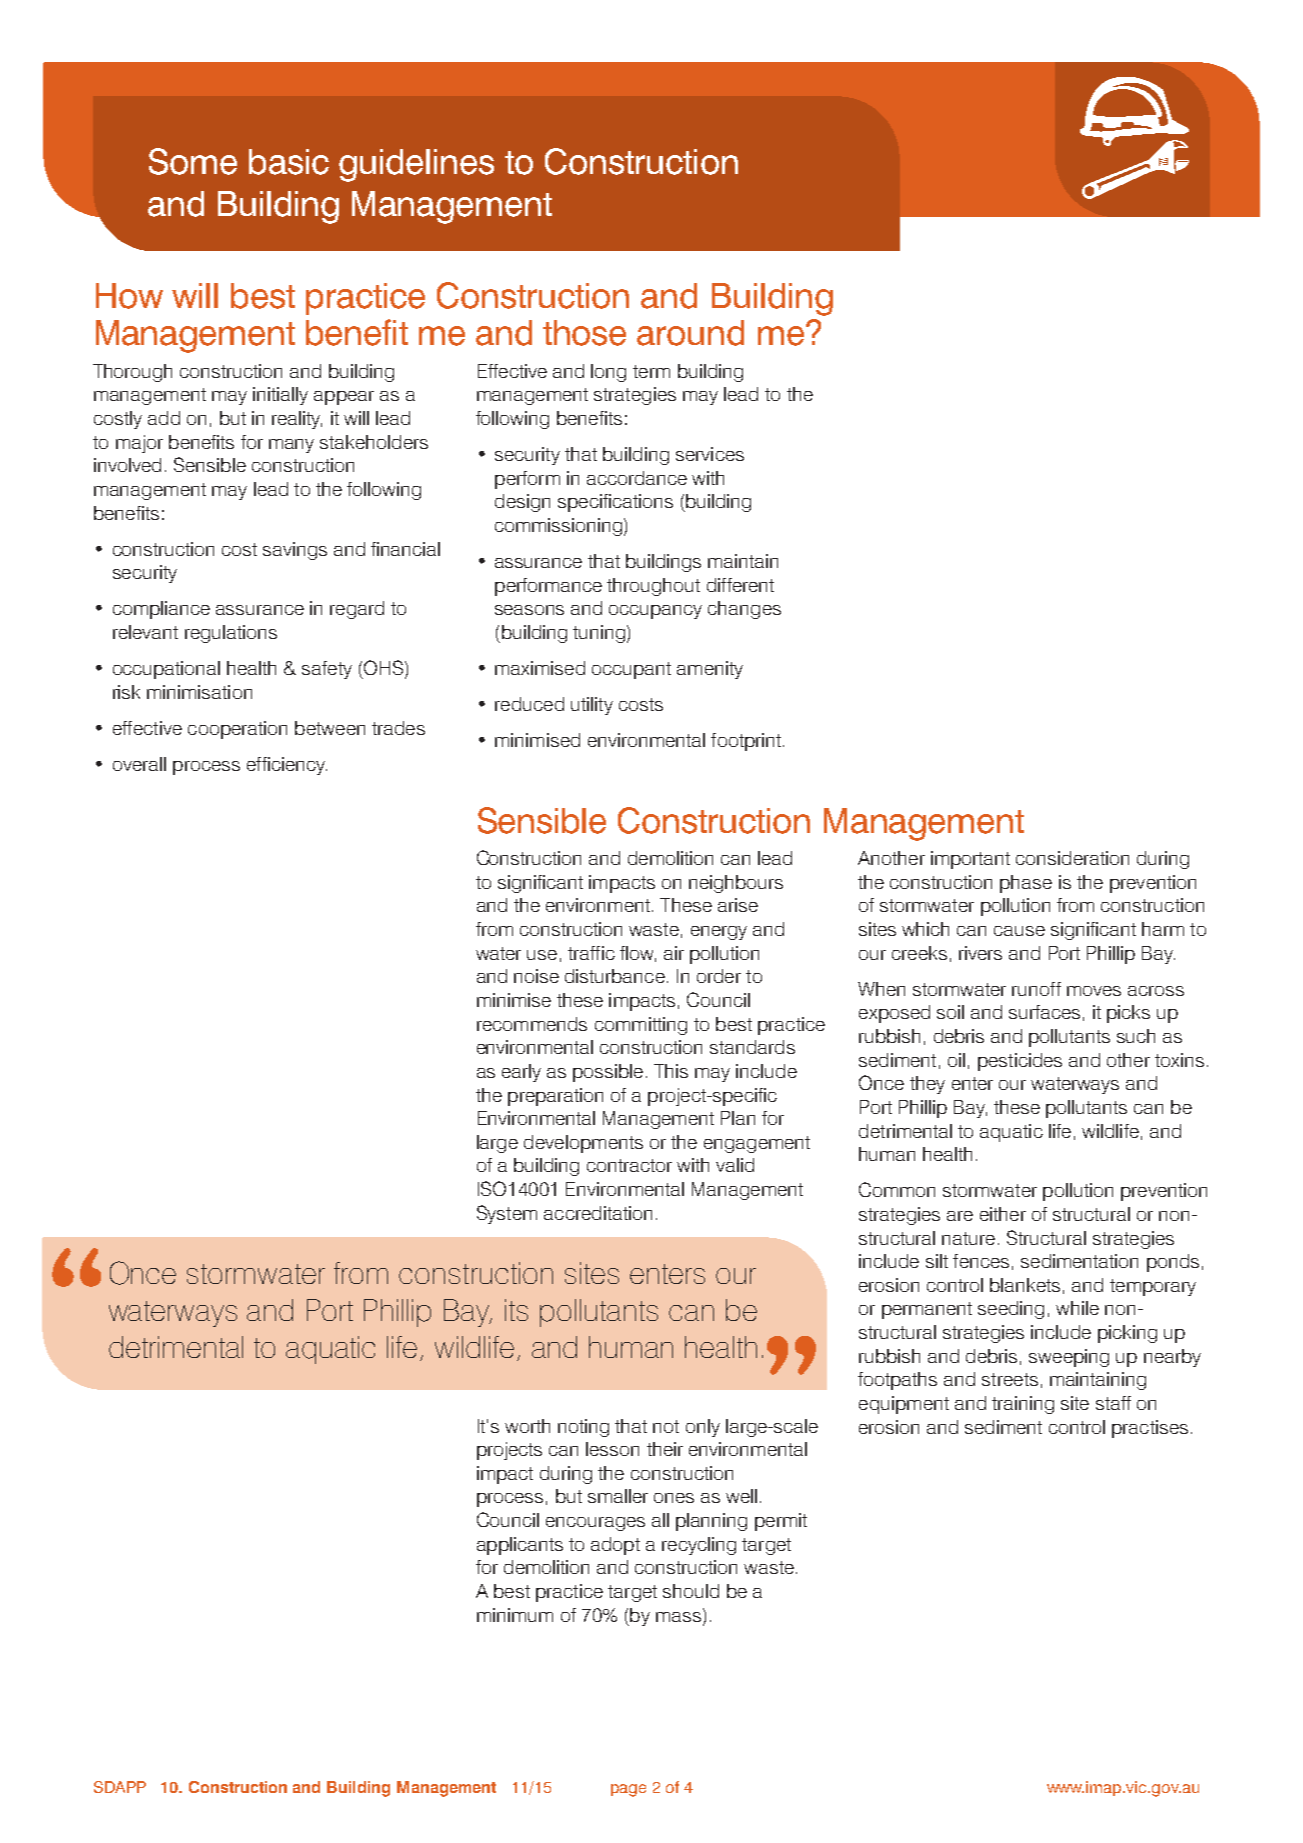 The width and height of the screenshot is (1303, 1843). I want to click on throughout, so click(653, 587).
